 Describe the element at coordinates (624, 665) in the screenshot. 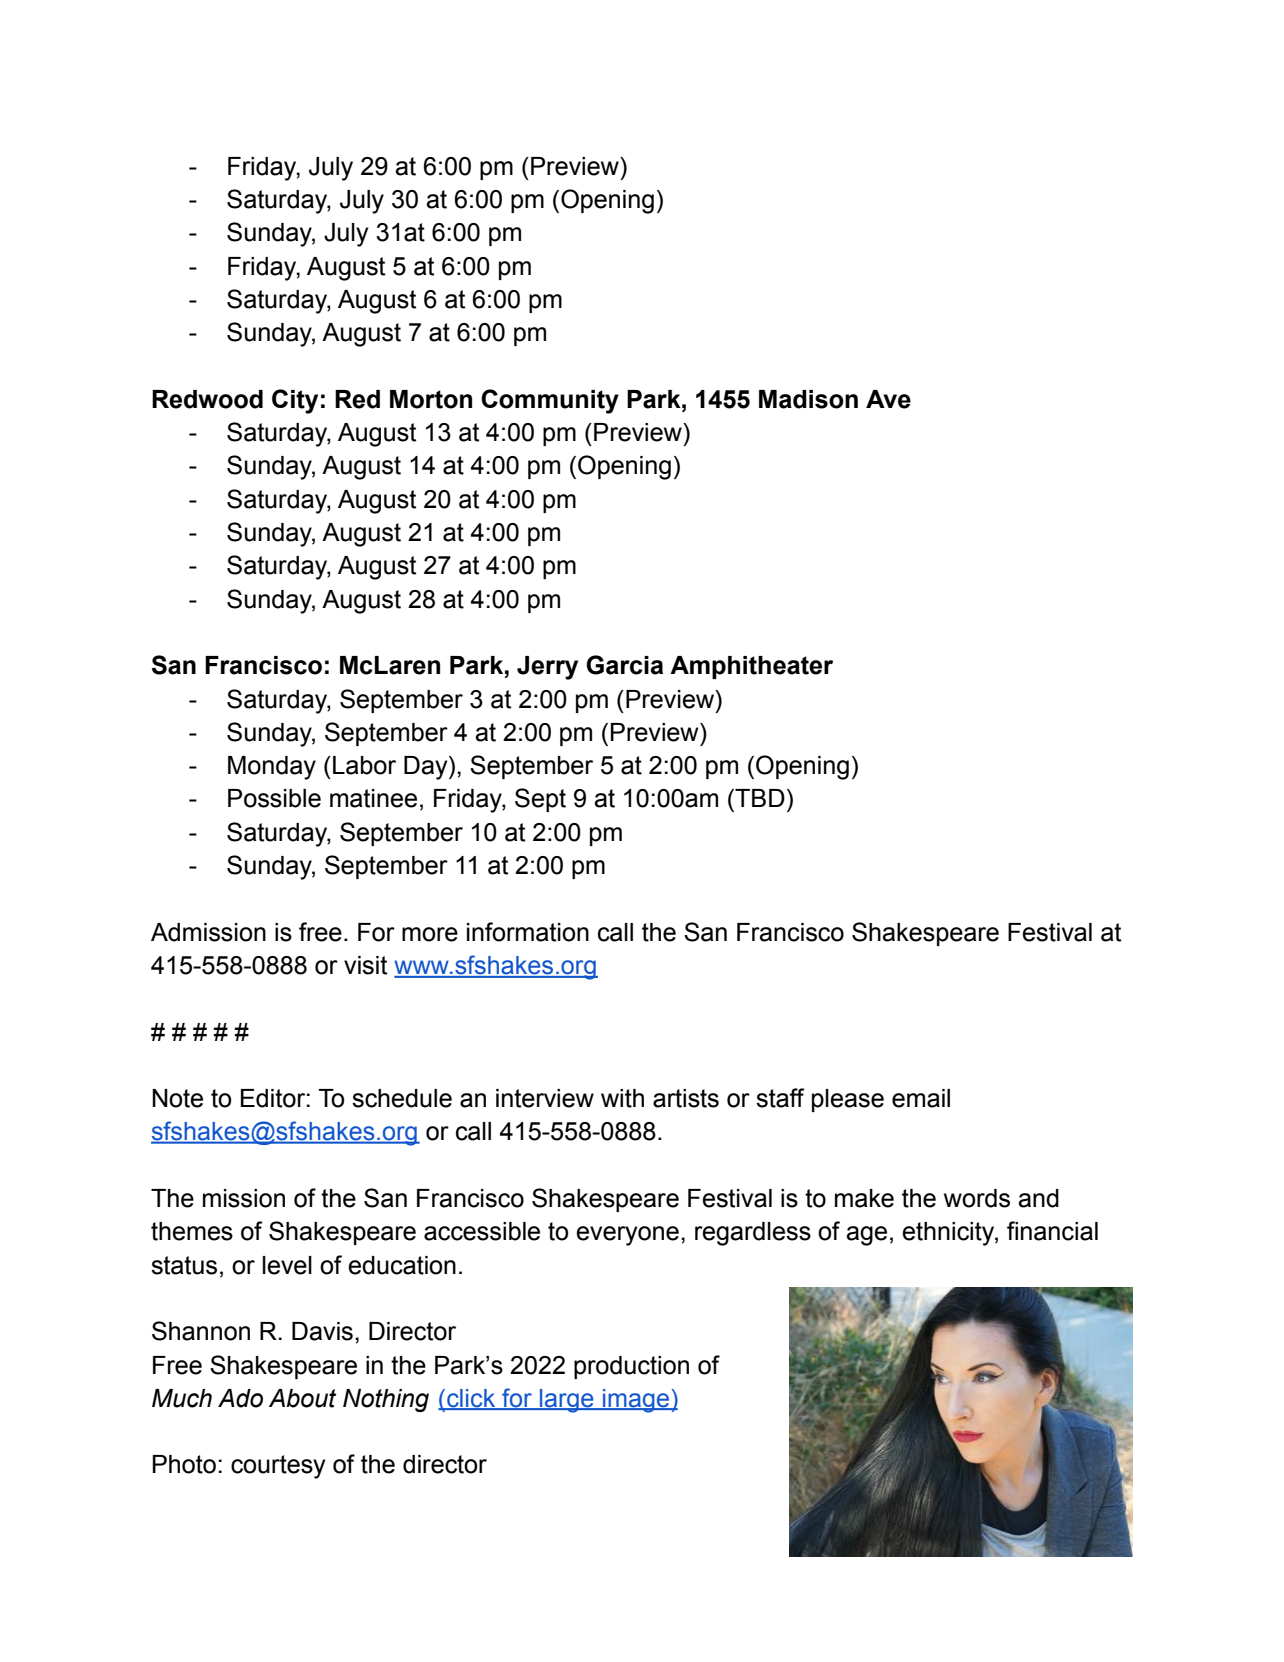

I see `Garcia` at that location.
